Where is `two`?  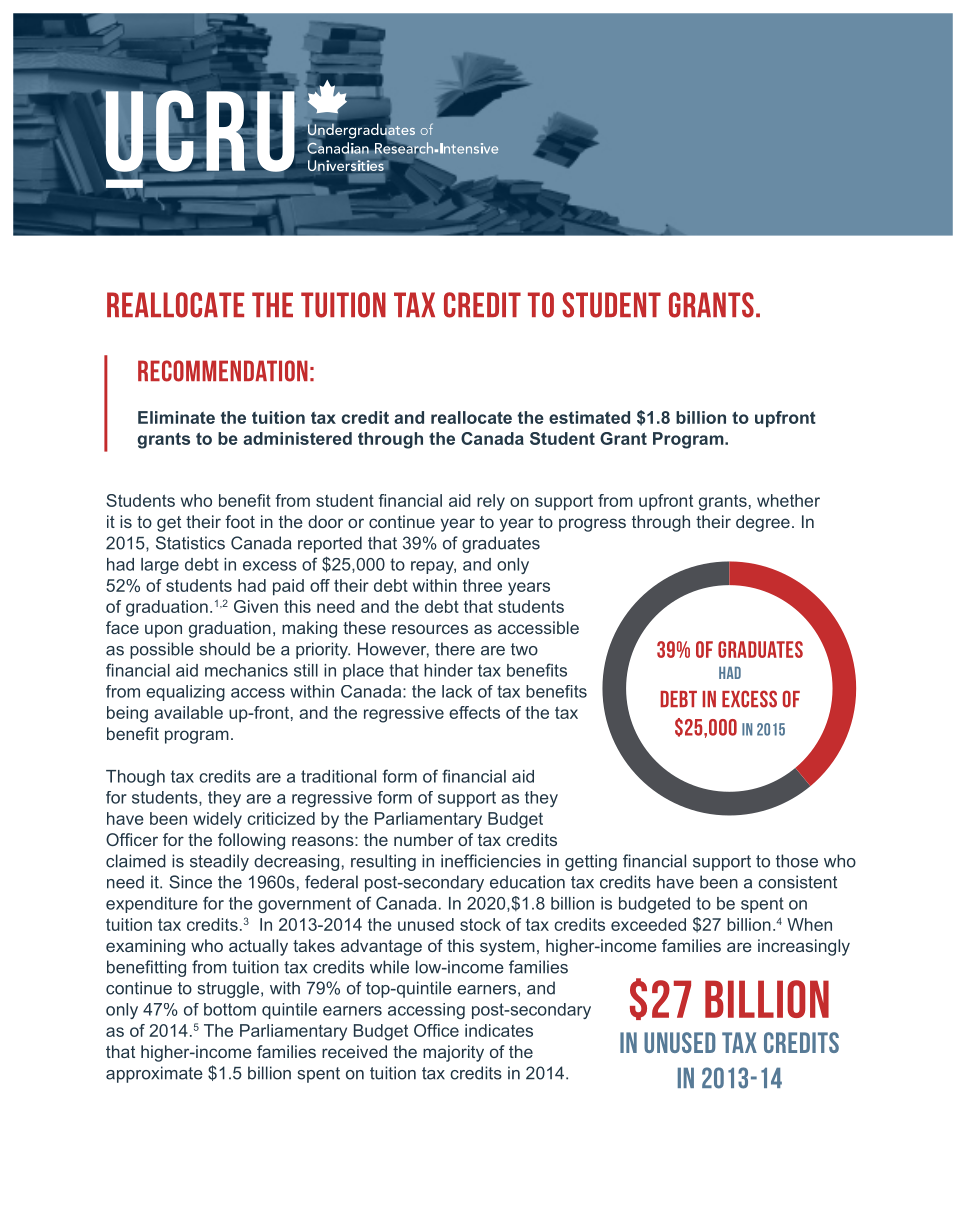 two is located at coordinates (524, 649).
